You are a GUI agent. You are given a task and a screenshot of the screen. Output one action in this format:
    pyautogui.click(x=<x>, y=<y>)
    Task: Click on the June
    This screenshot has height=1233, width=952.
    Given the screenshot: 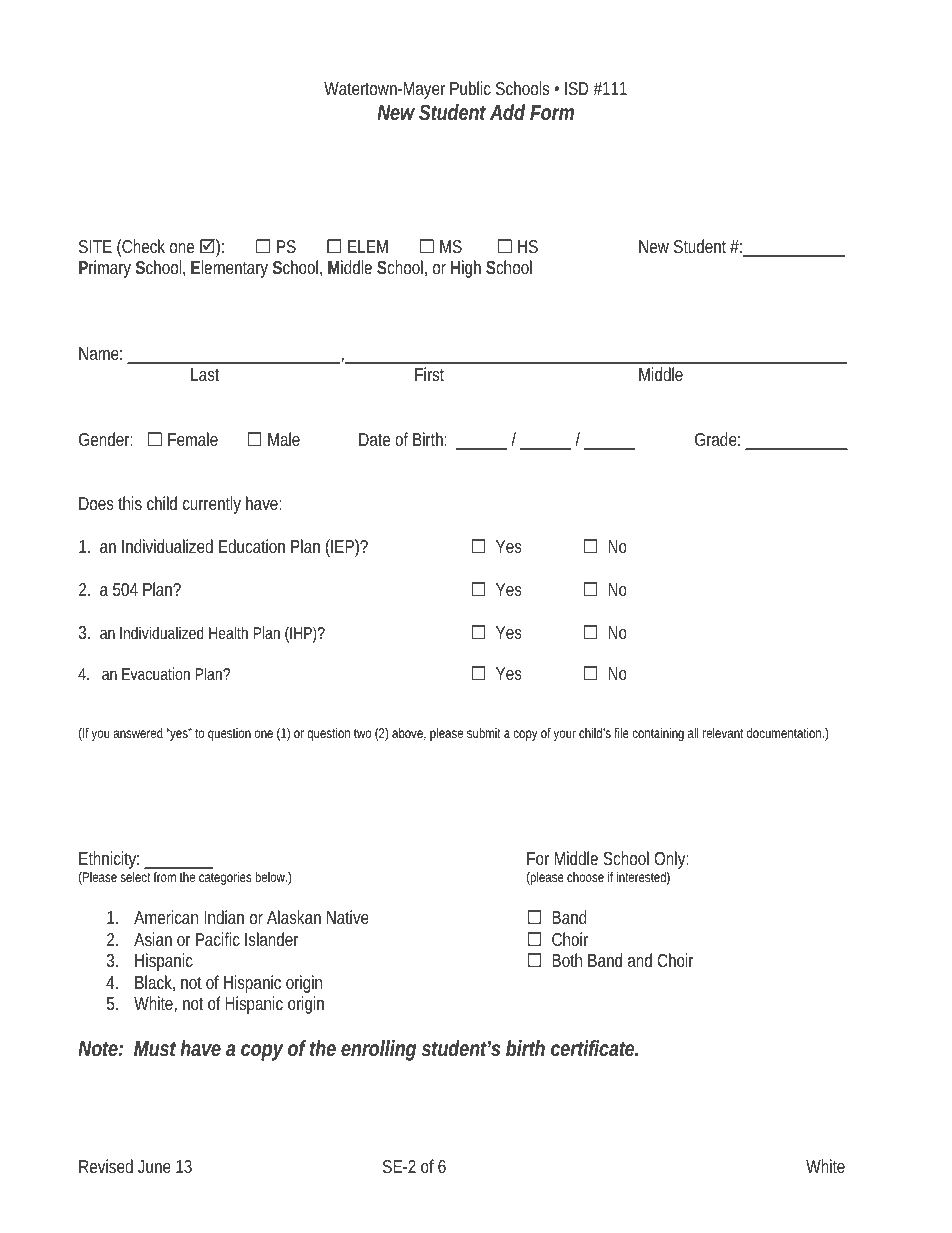 What is the action you would take?
    pyautogui.click(x=154, y=1166)
